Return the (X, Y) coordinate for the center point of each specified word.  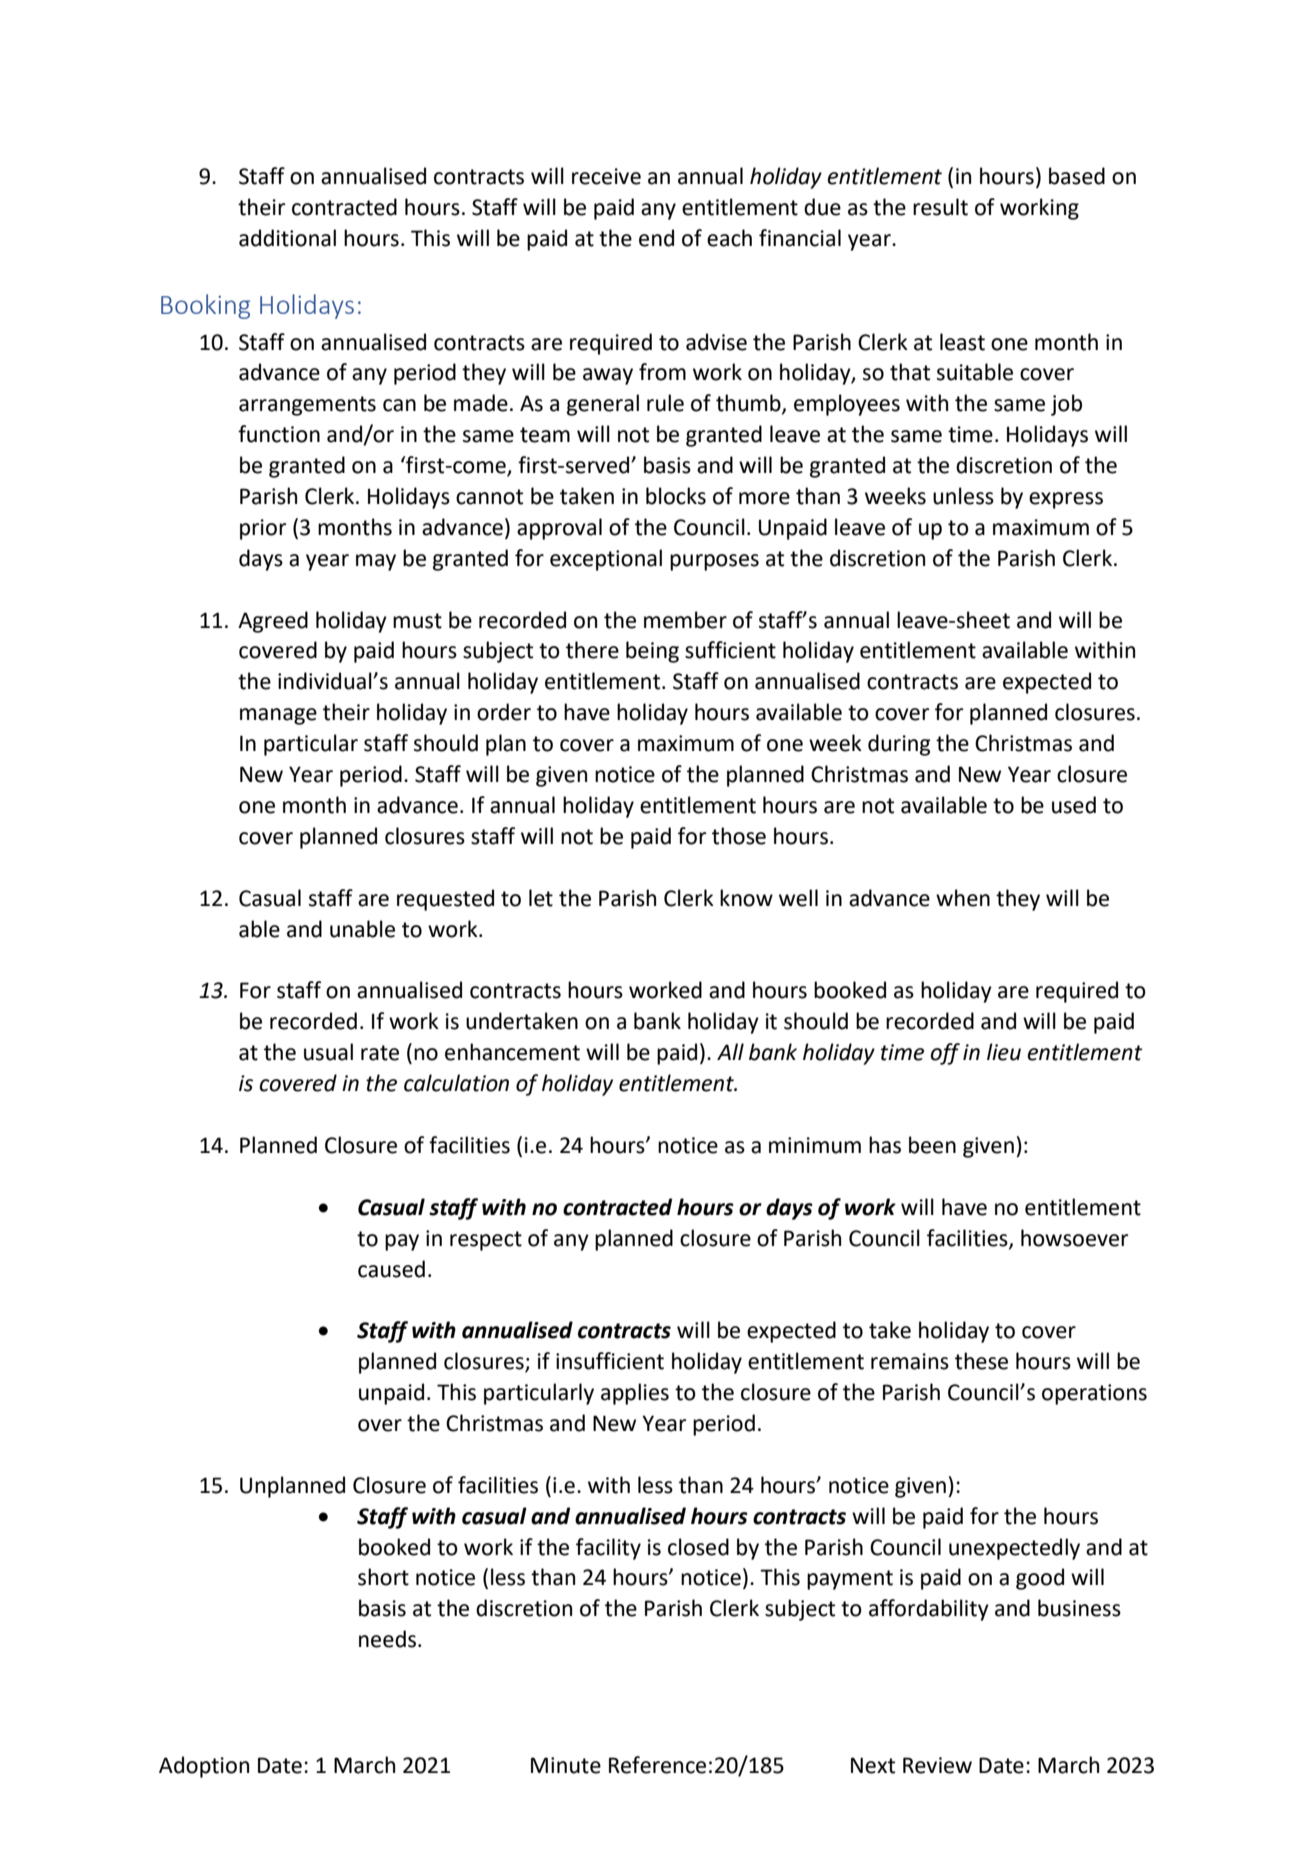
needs (387, 1639)
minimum (815, 1145)
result (940, 207)
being (652, 652)
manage (278, 716)
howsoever (1074, 1238)
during (899, 745)
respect (486, 1241)
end (656, 238)
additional (287, 238)
